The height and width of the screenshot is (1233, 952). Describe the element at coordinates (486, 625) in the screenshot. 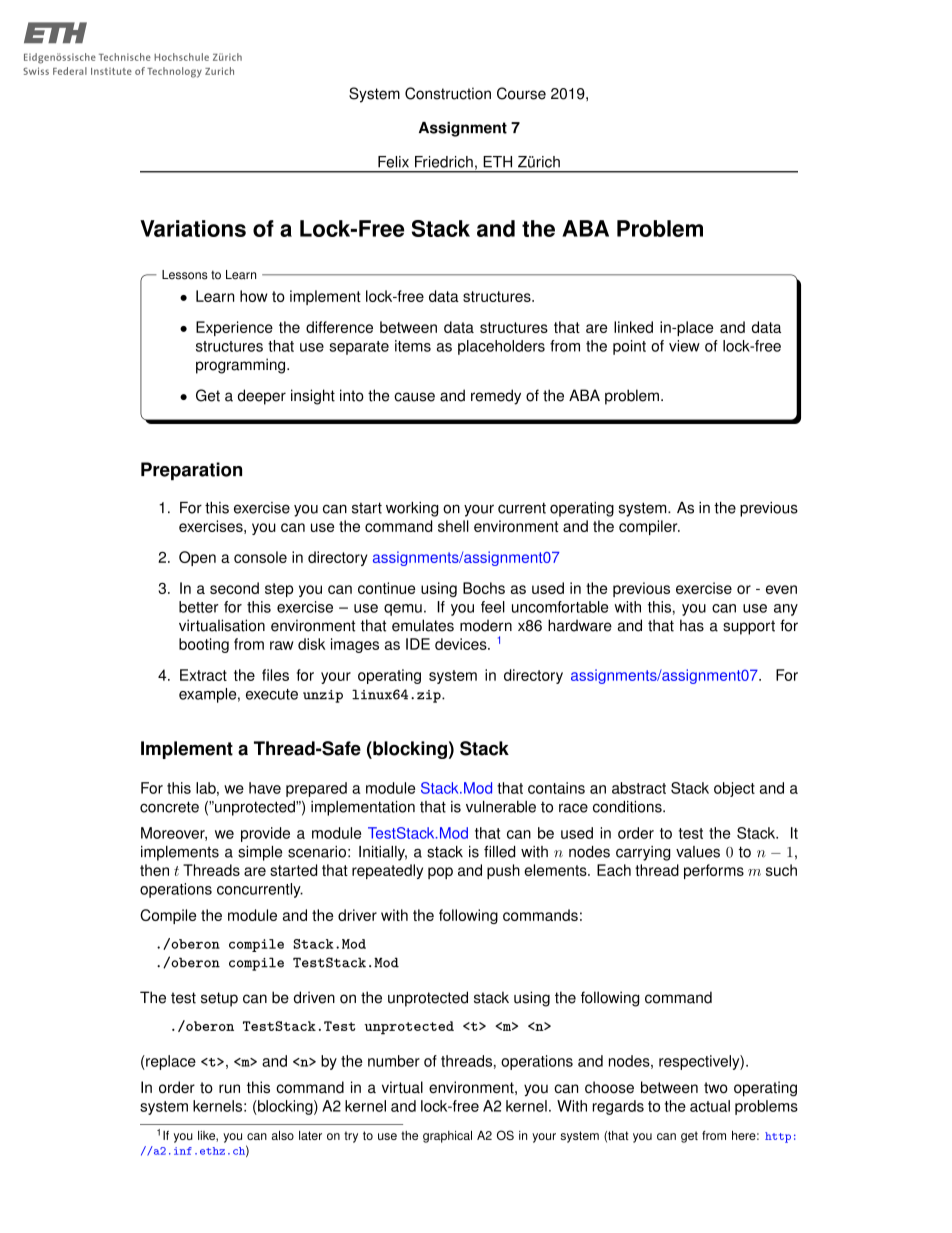

I see `modern` at that location.
